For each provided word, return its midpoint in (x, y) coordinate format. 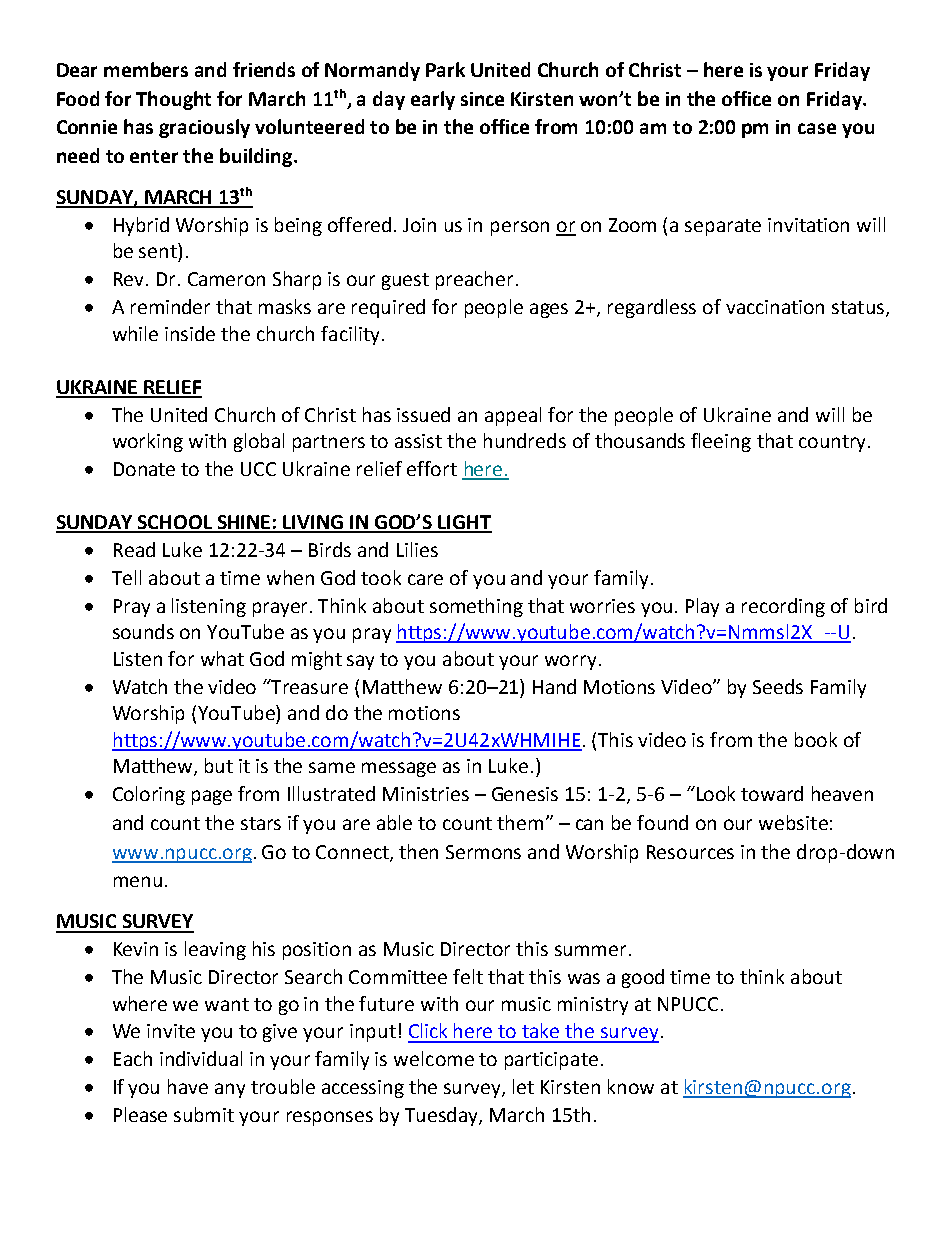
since (482, 99)
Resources (690, 852)
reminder (170, 306)
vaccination (775, 307)
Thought (173, 100)
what (222, 658)
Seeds (778, 686)
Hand (554, 686)
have (188, 1086)
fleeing (721, 442)
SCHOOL (175, 523)
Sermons (483, 852)
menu (138, 881)
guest (405, 281)
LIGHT (464, 523)
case (817, 128)
